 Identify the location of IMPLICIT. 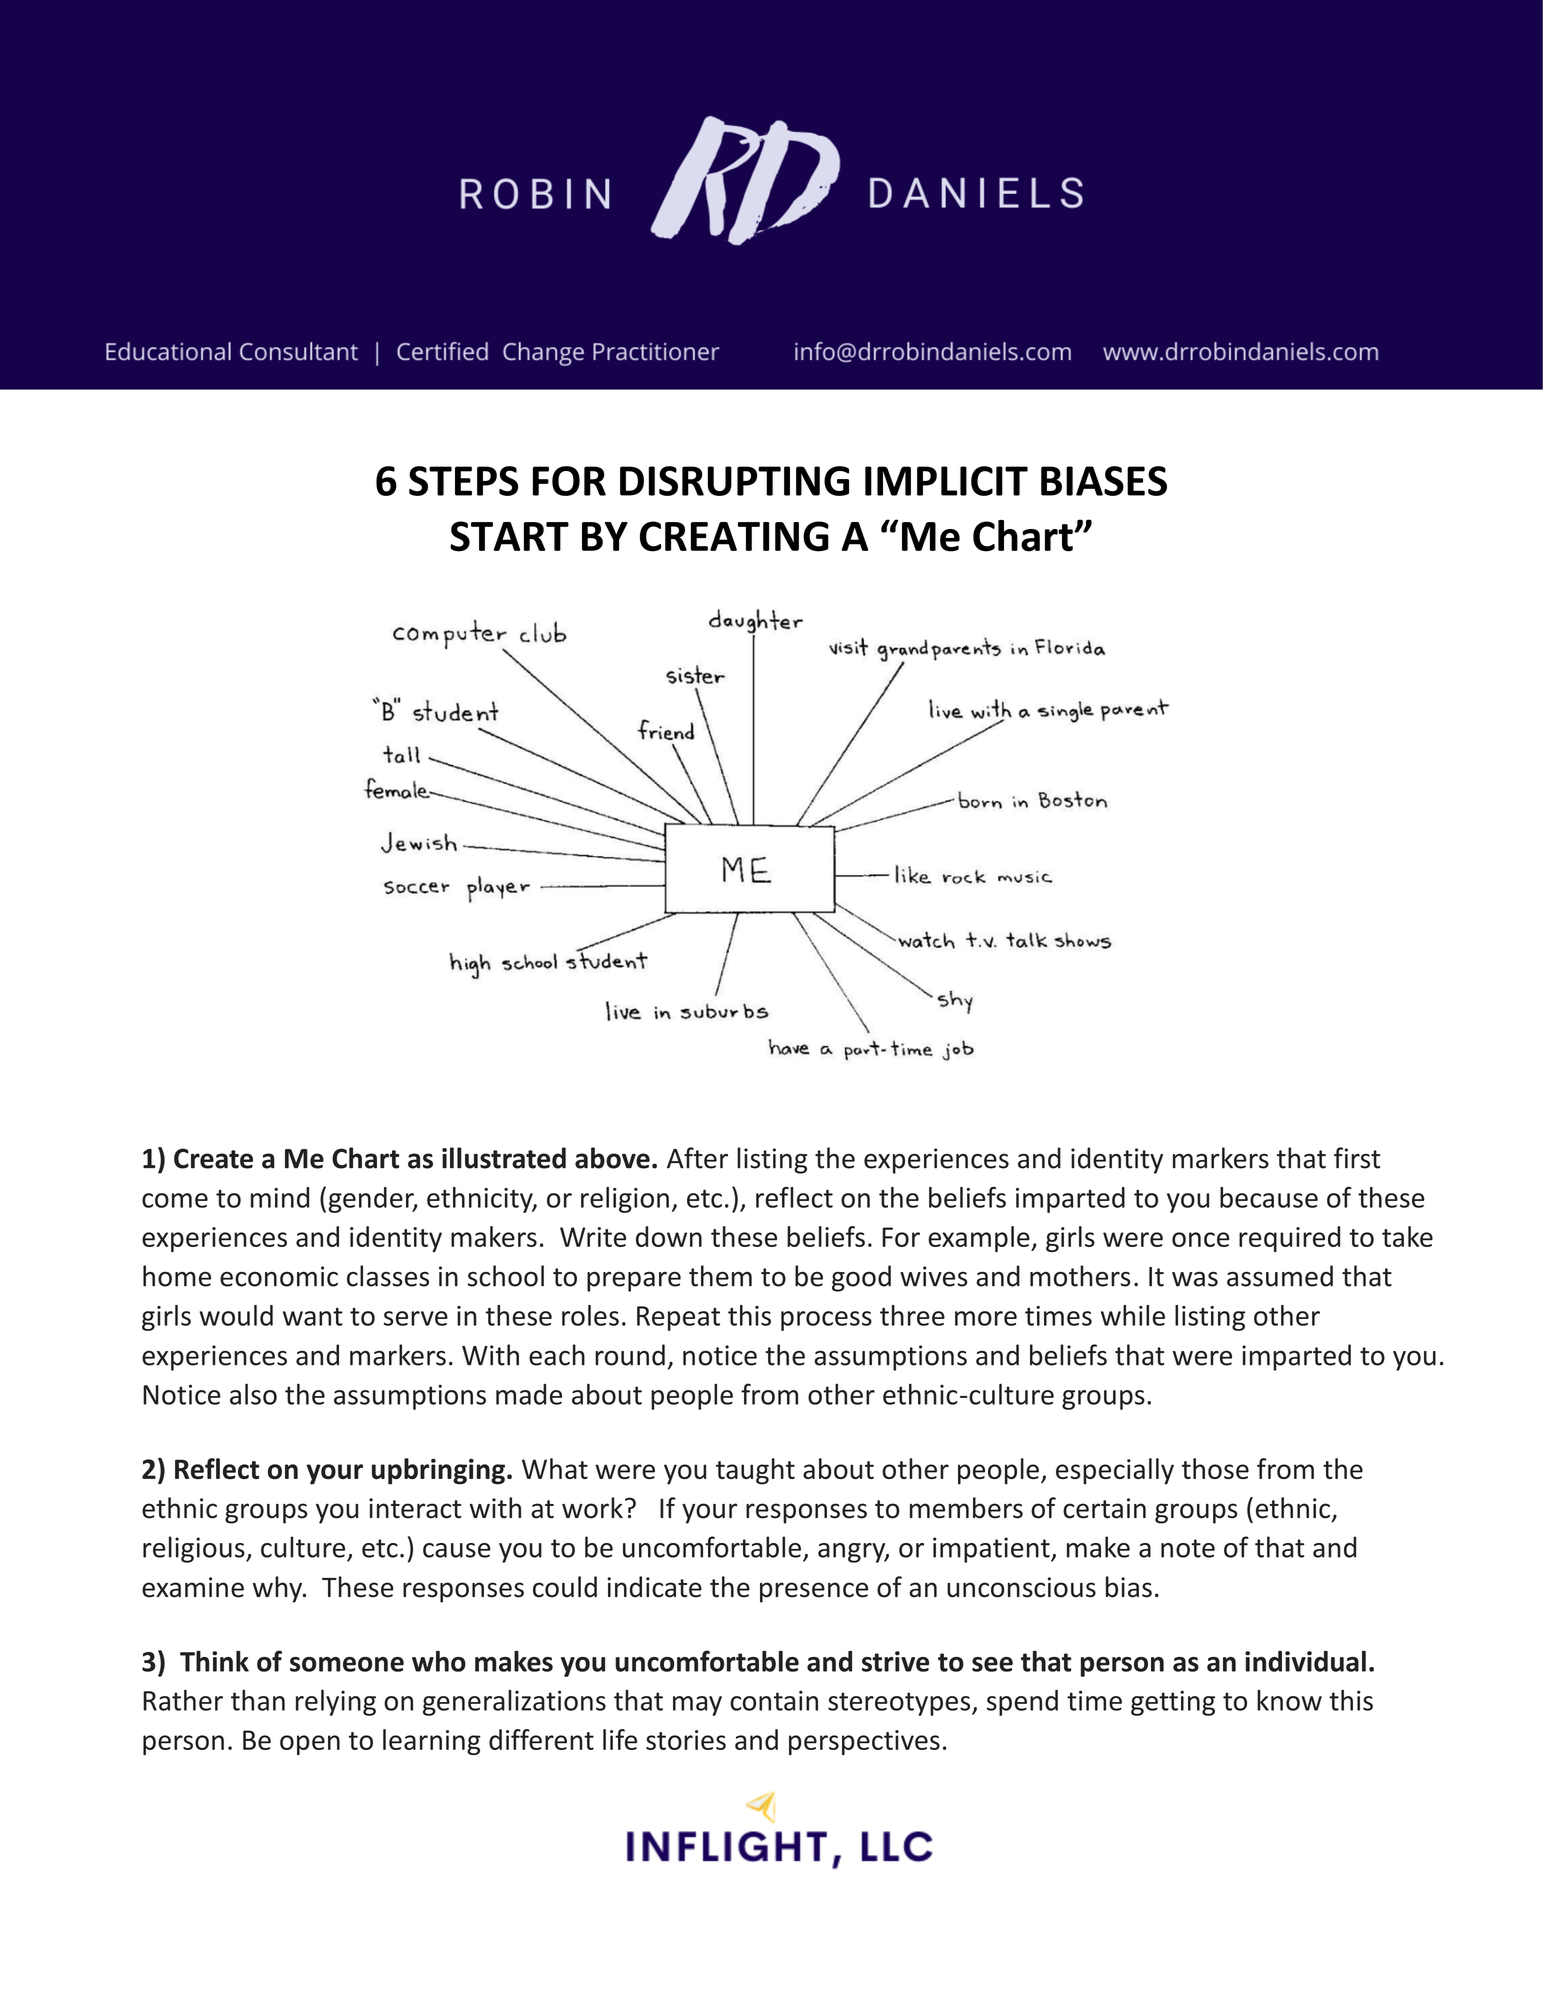
(946, 481).
